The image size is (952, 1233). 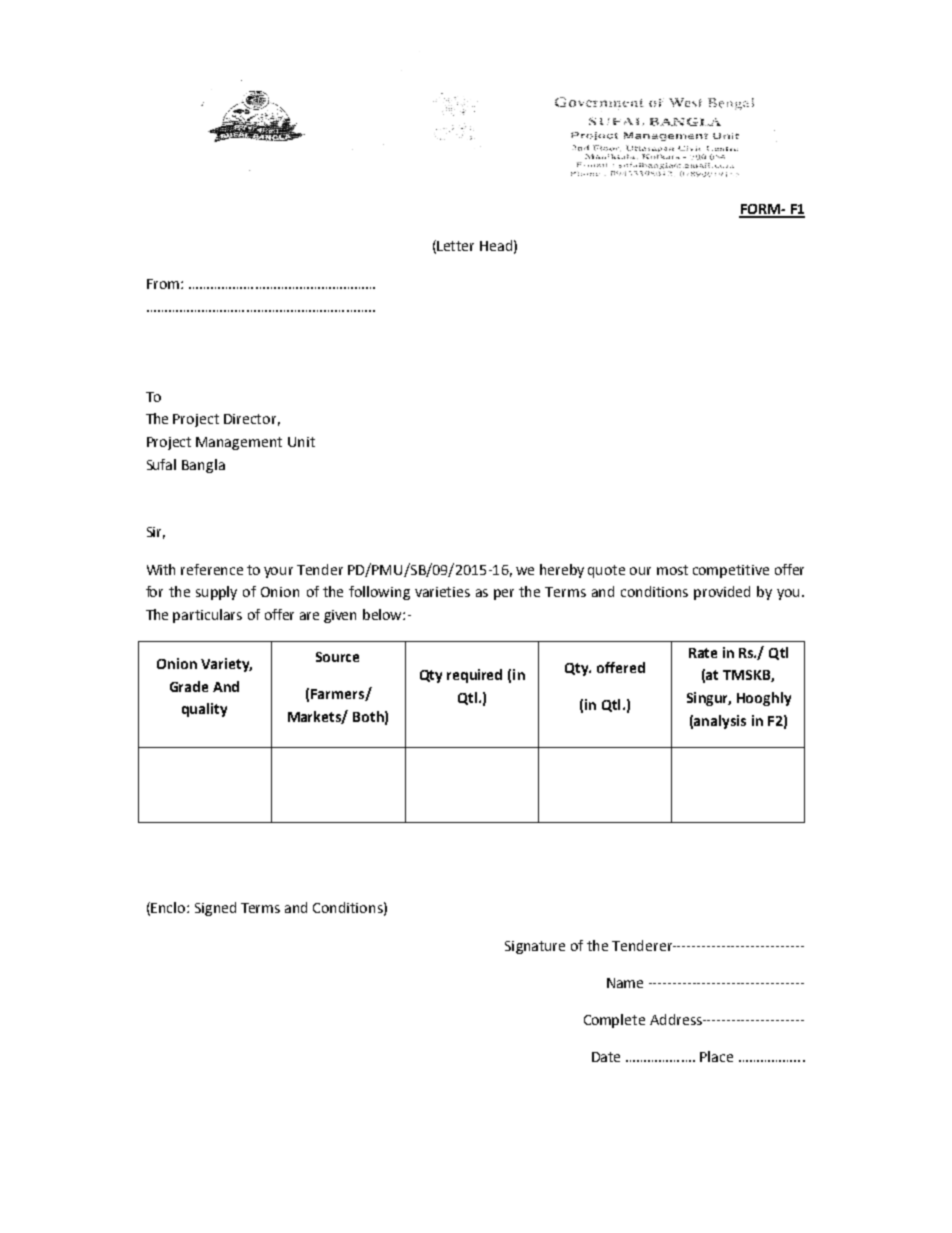 What do you see at coordinates (614, 1021) in the screenshot?
I see `Complete` at bounding box center [614, 1021].
